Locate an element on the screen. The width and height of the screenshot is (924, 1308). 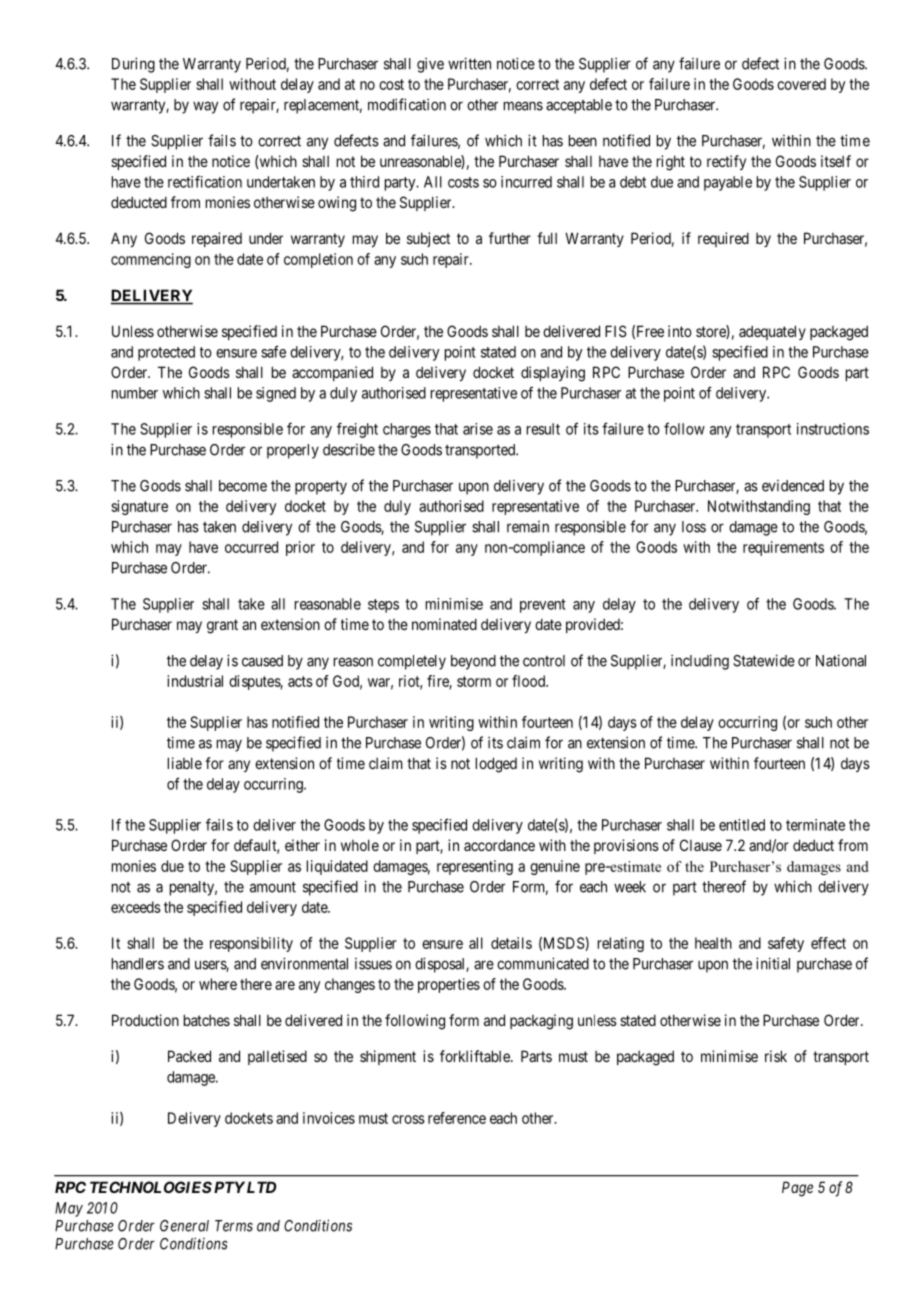
way is located at coordinates (205, 107).
